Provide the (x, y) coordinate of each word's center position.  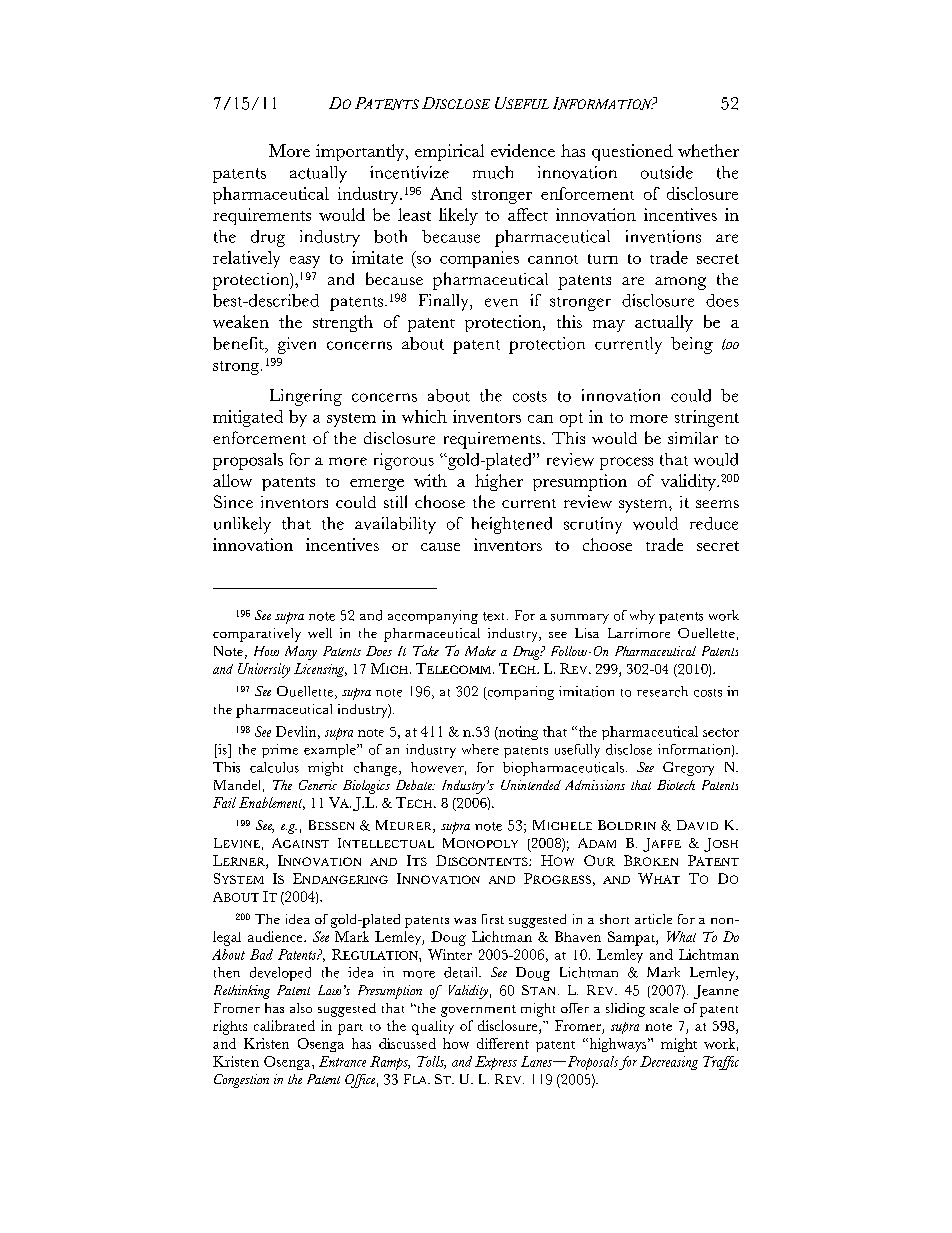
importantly (361, 152)
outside (667, 172)
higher (499, 482)
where (480, 749)
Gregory (688, 769)
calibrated (284, 1025)
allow (232, 480)
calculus (274, 767)
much (493, 172)
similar (693, 438)
